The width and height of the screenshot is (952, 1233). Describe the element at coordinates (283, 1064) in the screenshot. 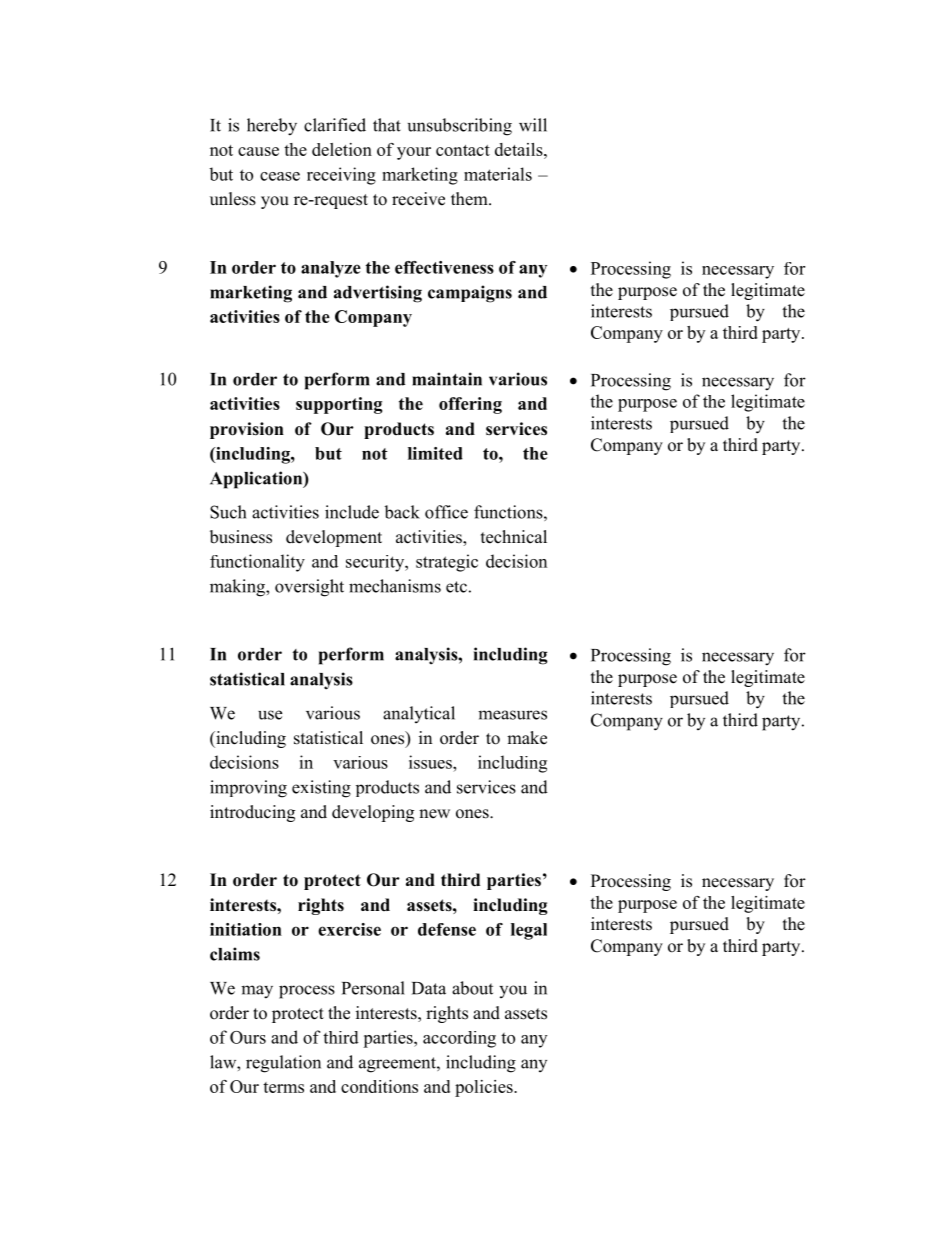

I see `regulation` at that location.
